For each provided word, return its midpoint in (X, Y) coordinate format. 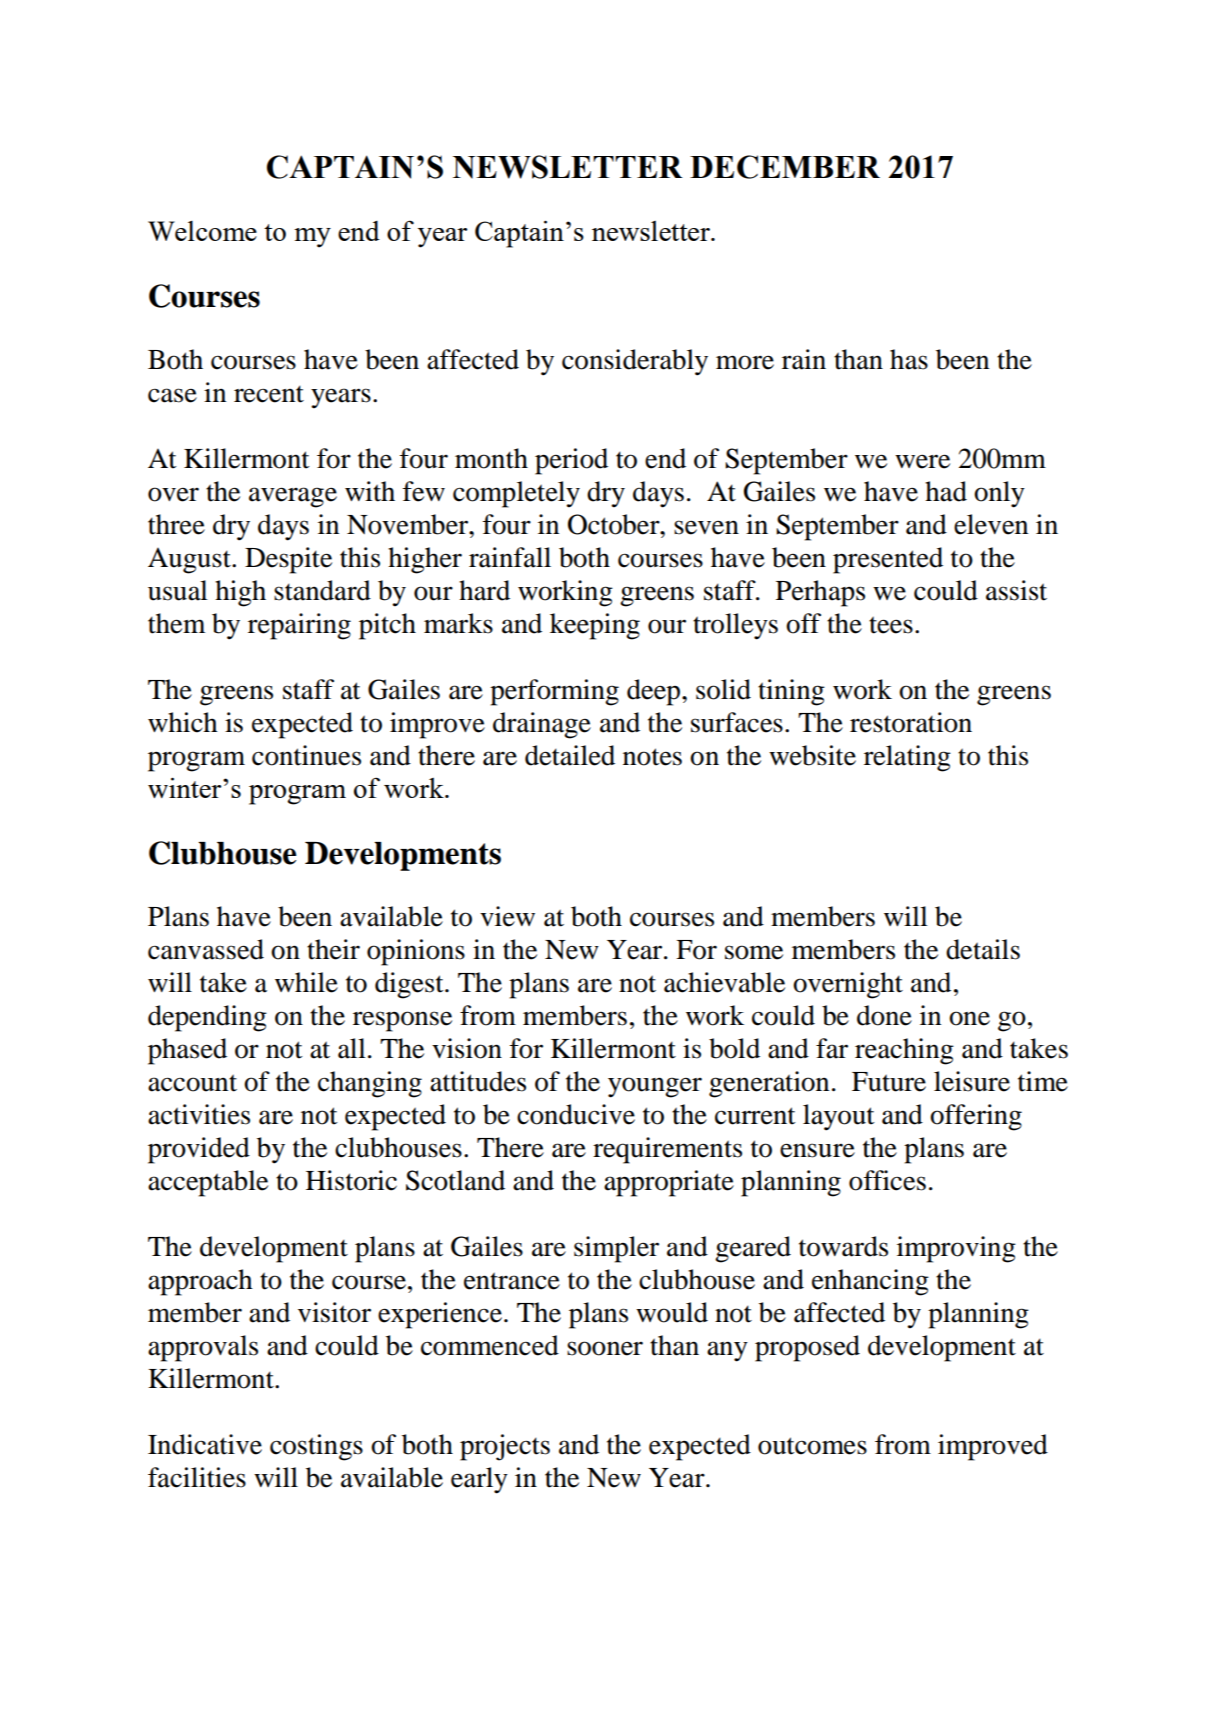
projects (505, 1447)
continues (306, 755)
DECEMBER (785, 167)
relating (907, 758)
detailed (570, 755)
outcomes (812, 1446)
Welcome (202, 231)
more (745, 362)
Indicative (205, 1444)
